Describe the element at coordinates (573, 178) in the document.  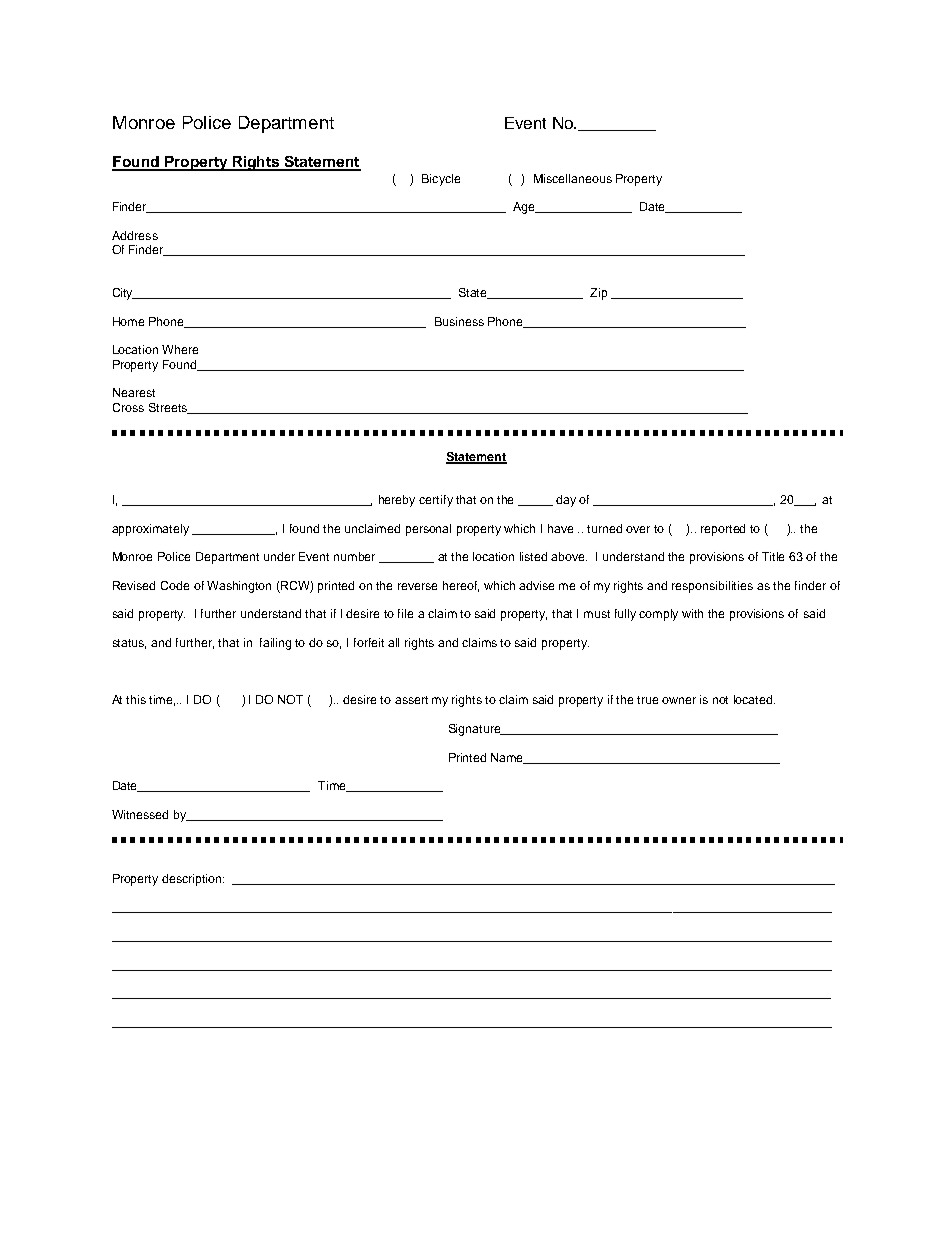
I see `Miscellaneous` at that location.
